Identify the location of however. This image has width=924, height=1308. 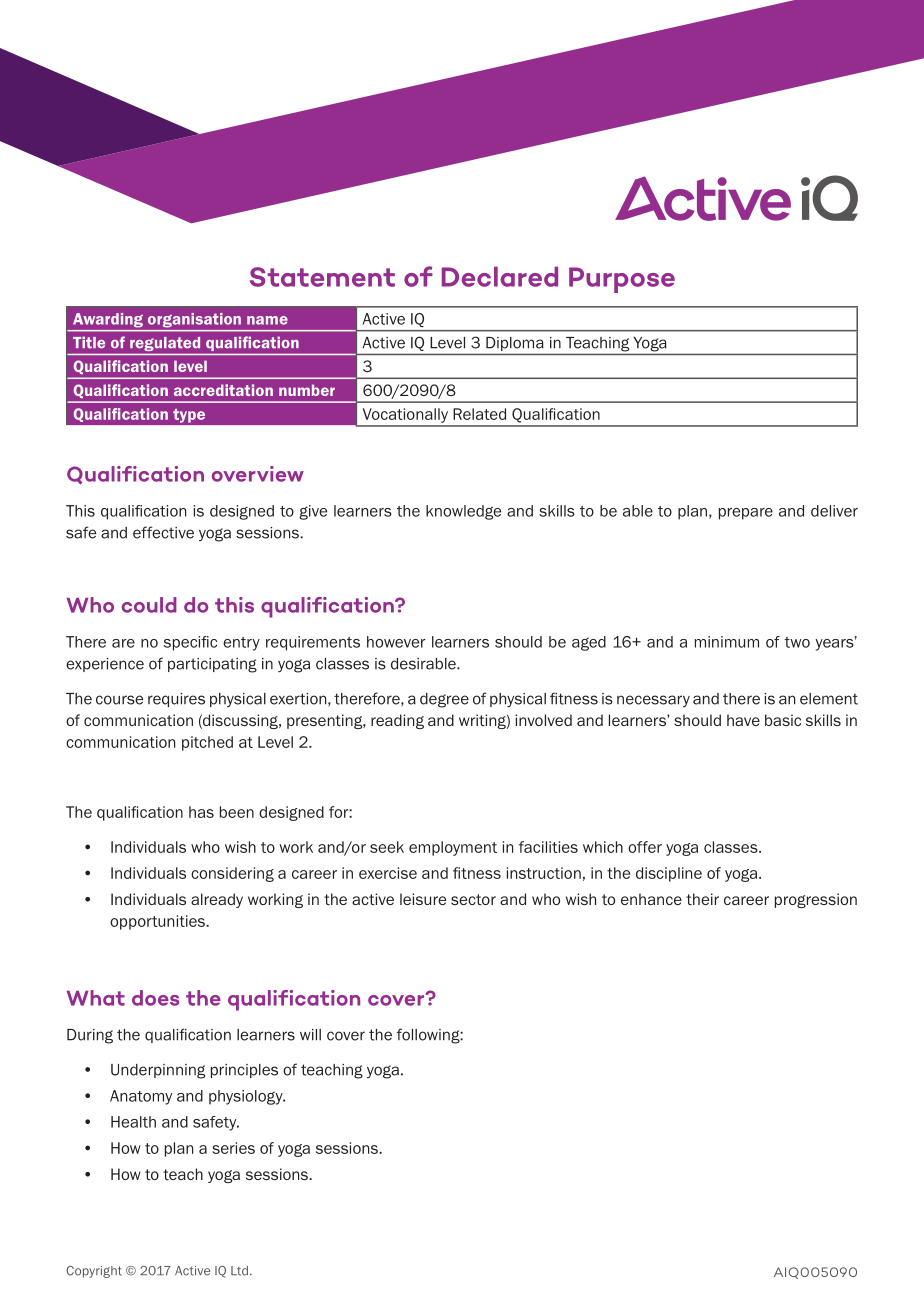
(396, 642).
